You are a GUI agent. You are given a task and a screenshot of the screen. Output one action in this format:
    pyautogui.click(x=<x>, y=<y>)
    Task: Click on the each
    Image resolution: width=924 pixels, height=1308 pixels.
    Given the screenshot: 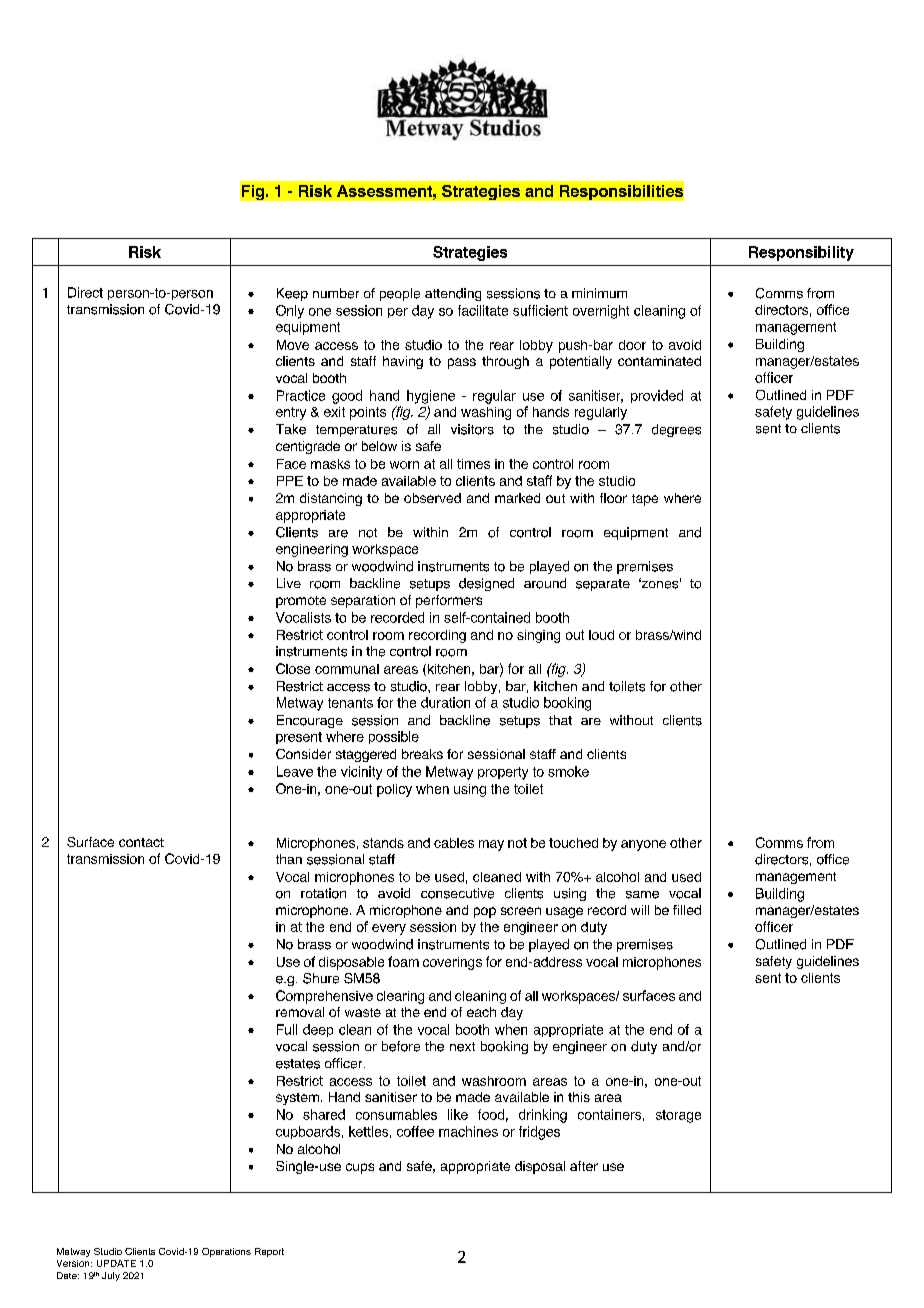 What is the action you would take?
    pyautogui.click(x=481, y=1012)
